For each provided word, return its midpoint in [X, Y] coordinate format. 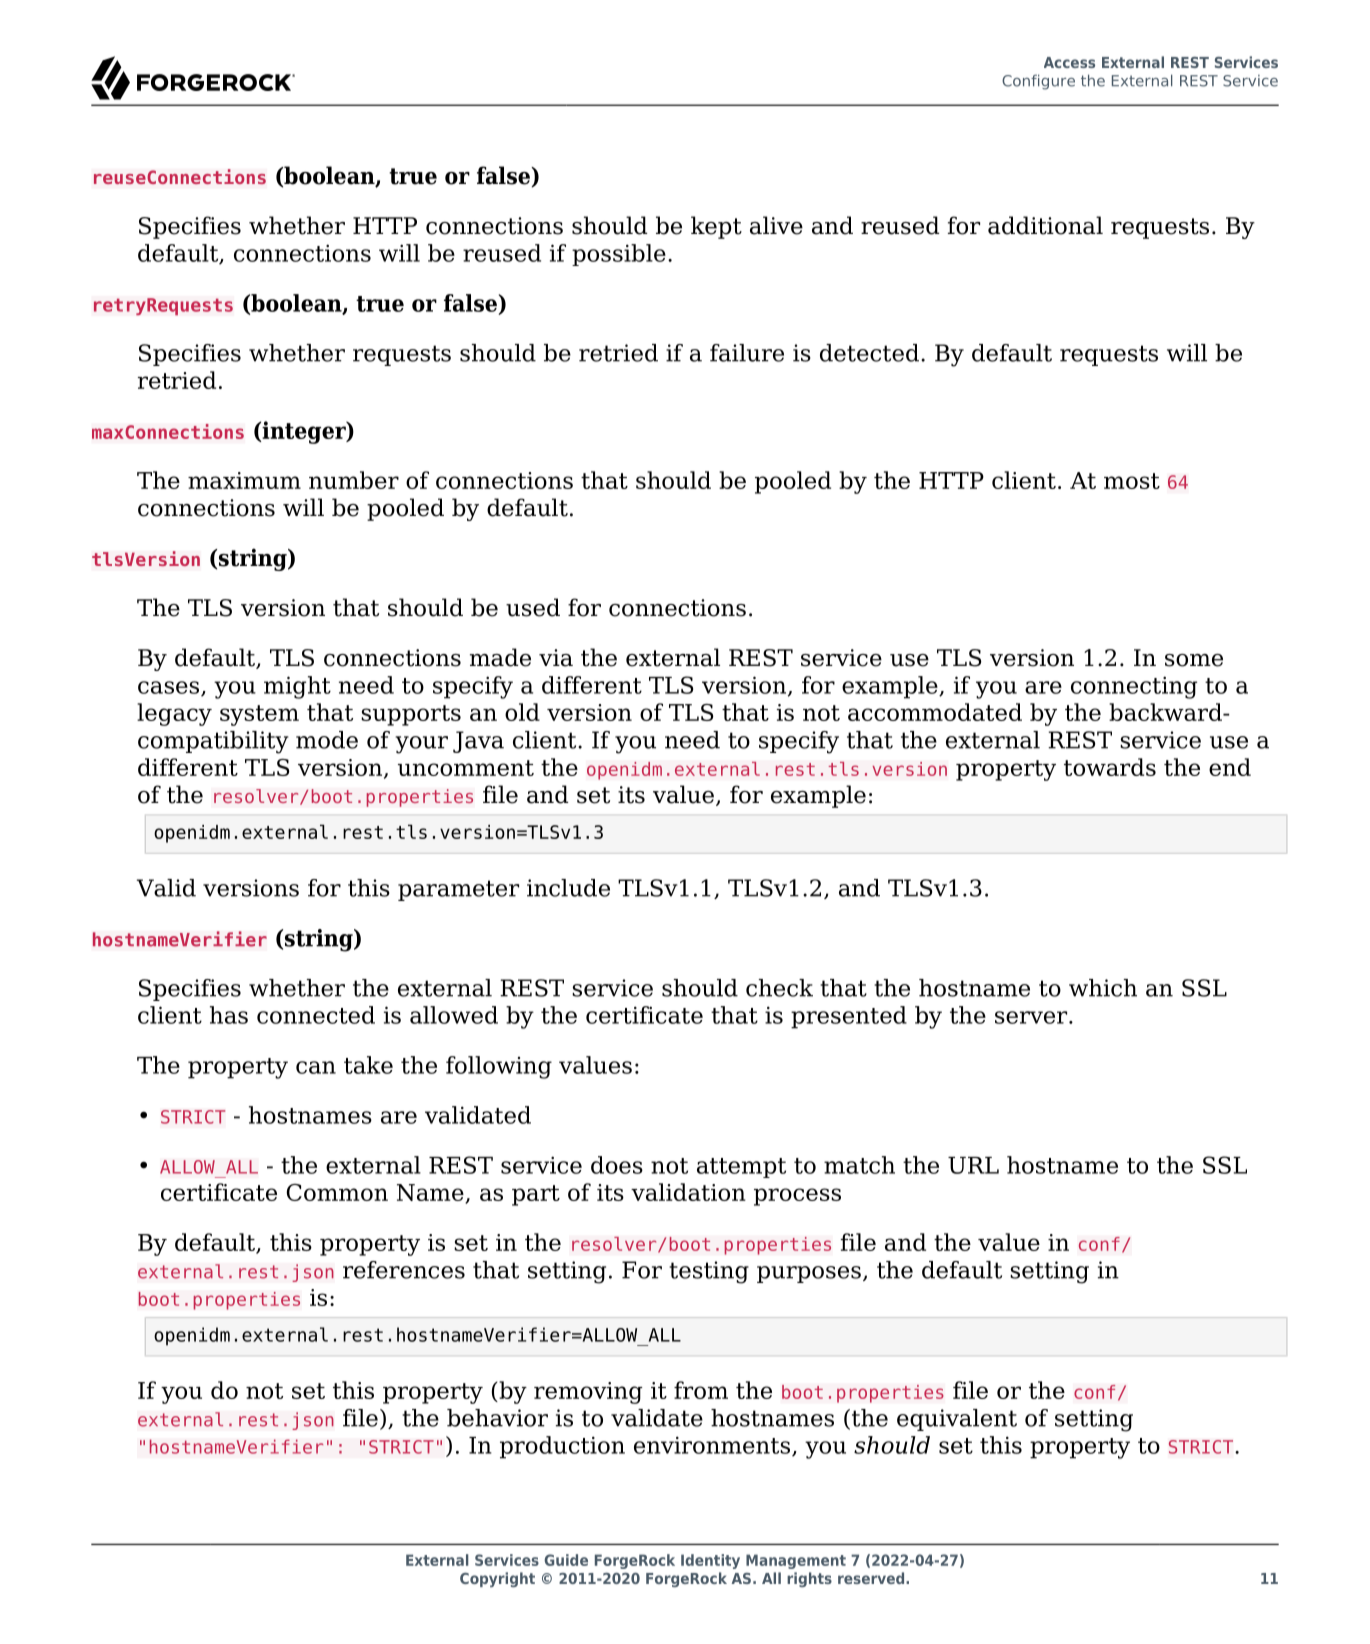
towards [1110, 767]
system [259, 715]
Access [1069, 62]
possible [619, 255]
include [568, 888]
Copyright [497, 1579]
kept [716, 227]
